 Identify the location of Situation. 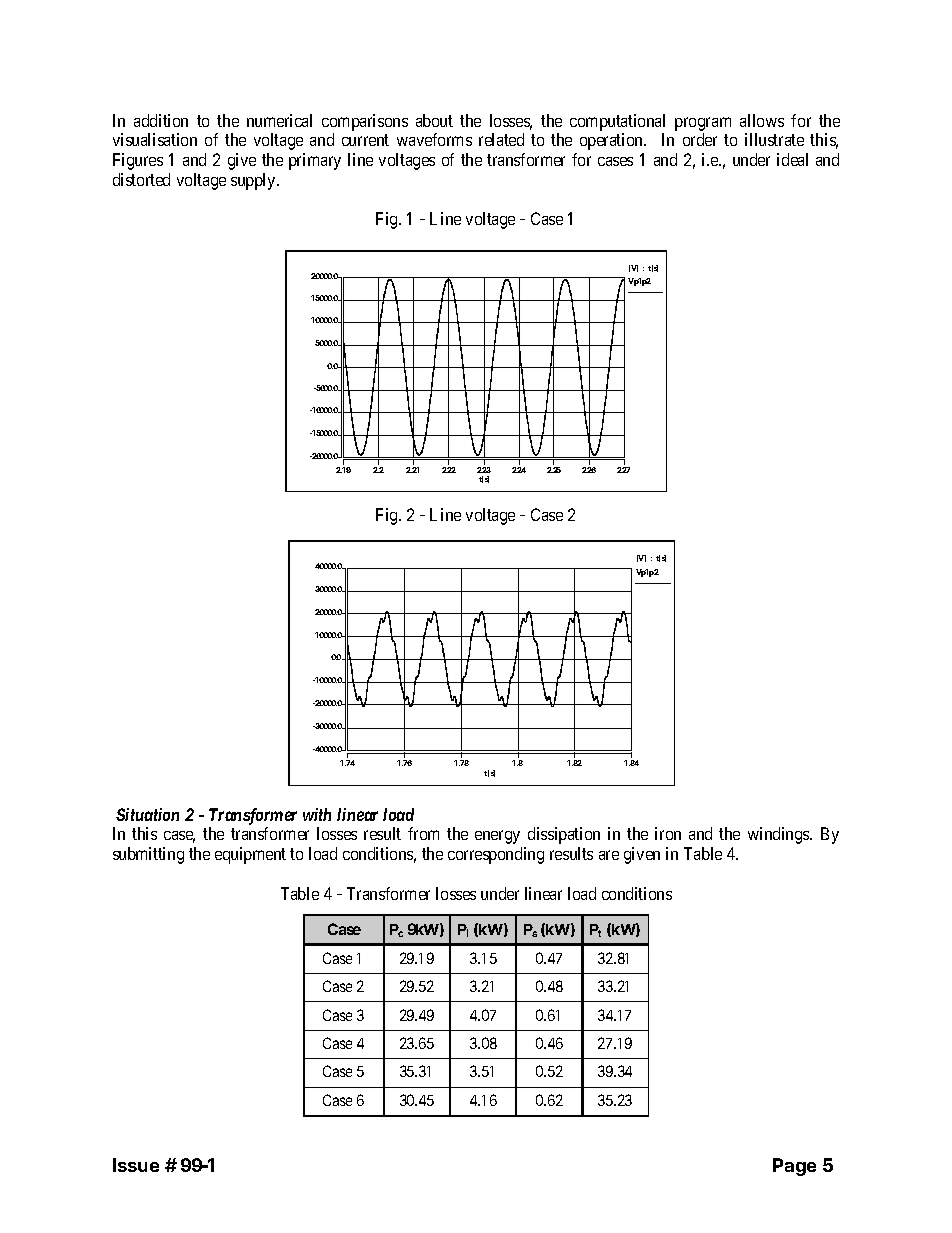
(147, 814).
